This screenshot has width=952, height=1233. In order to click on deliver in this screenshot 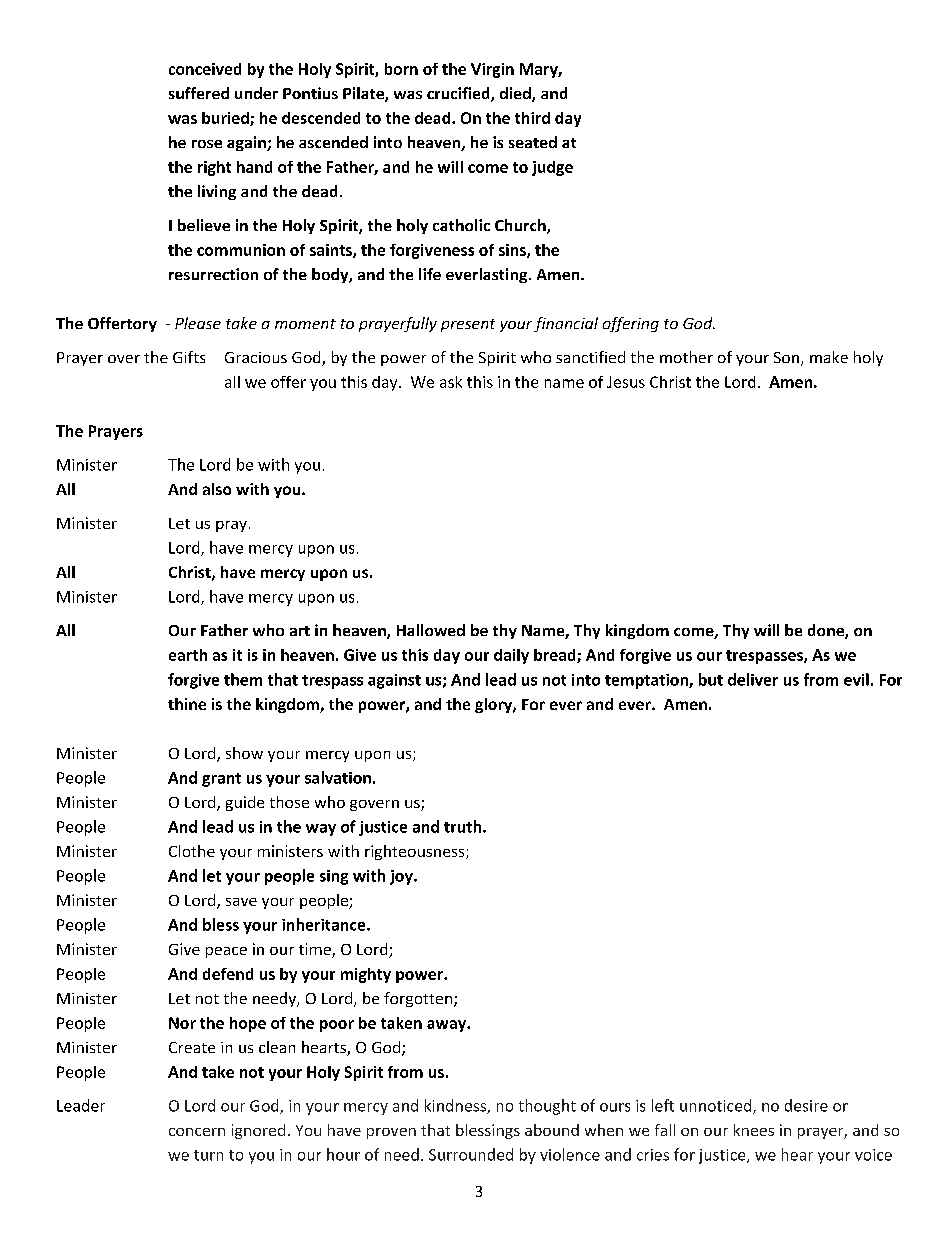, I will do `click(753, 679)`.
